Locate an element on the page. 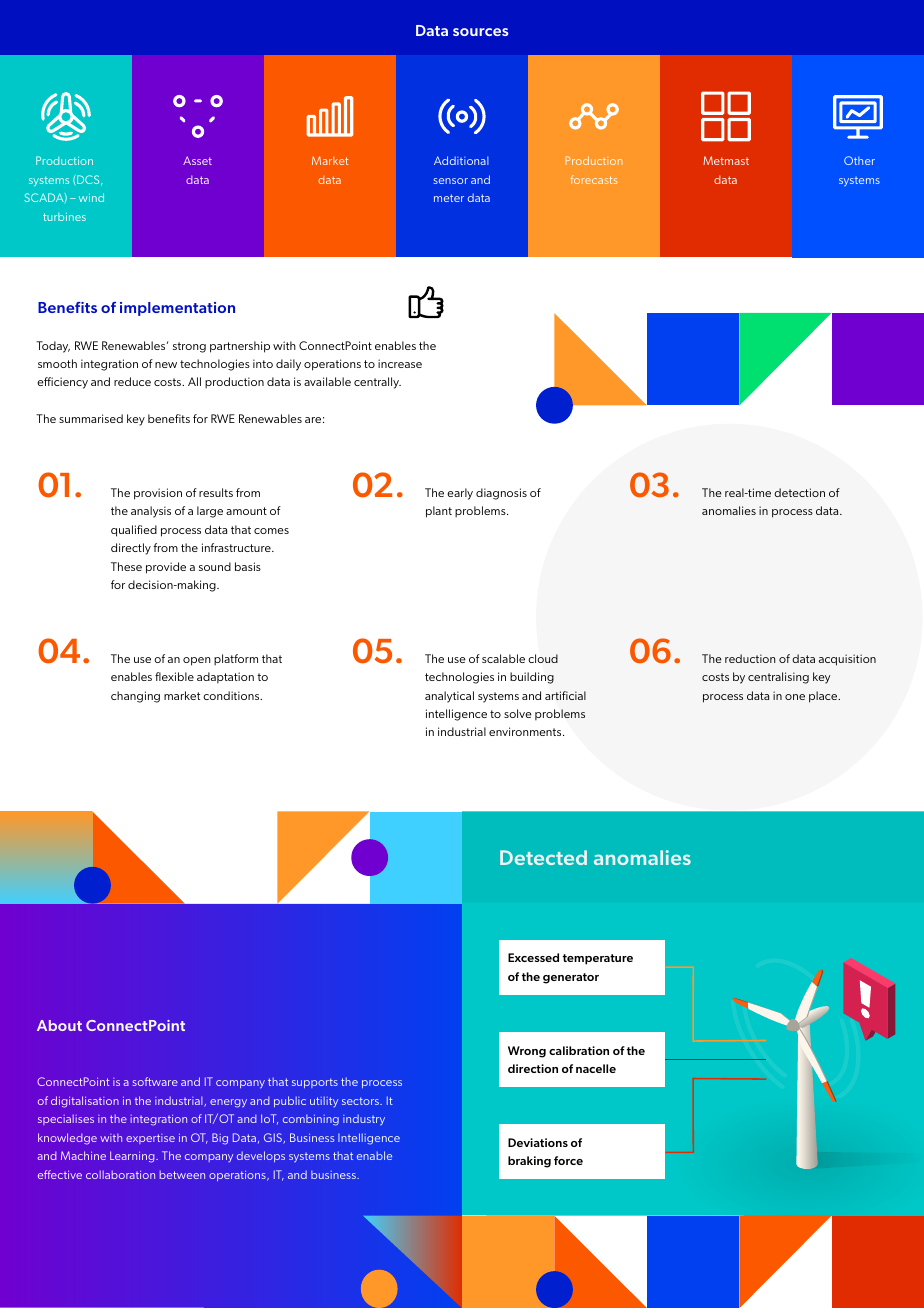 The height and width of the image is (1308, 924). scalable is located at coordinates (503, 658).
